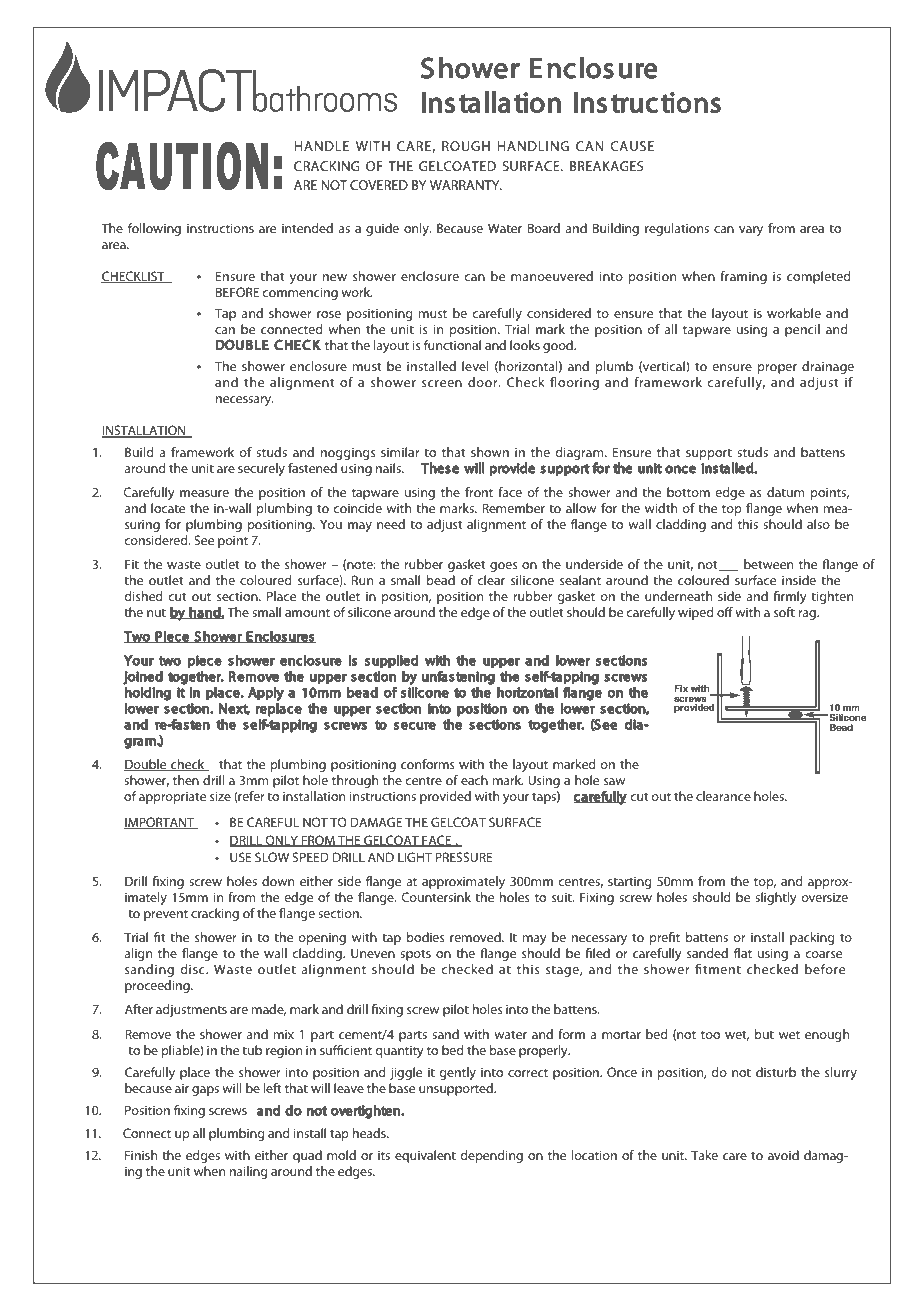 This page has height=1308, width=924. I want to click on WARRANTY, so click(466, 185).
